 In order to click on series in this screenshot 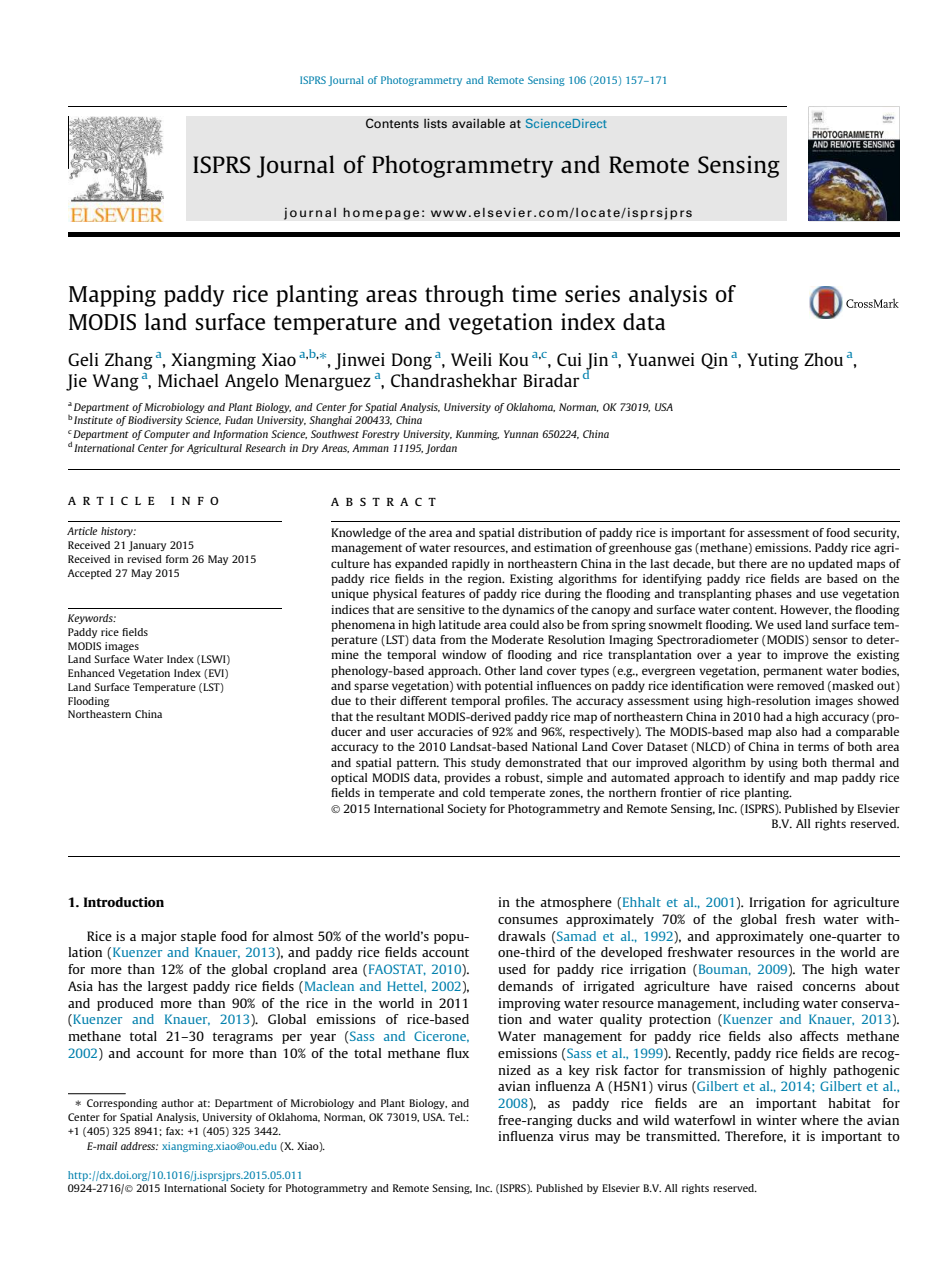, I will do `click(592, 293)`.
